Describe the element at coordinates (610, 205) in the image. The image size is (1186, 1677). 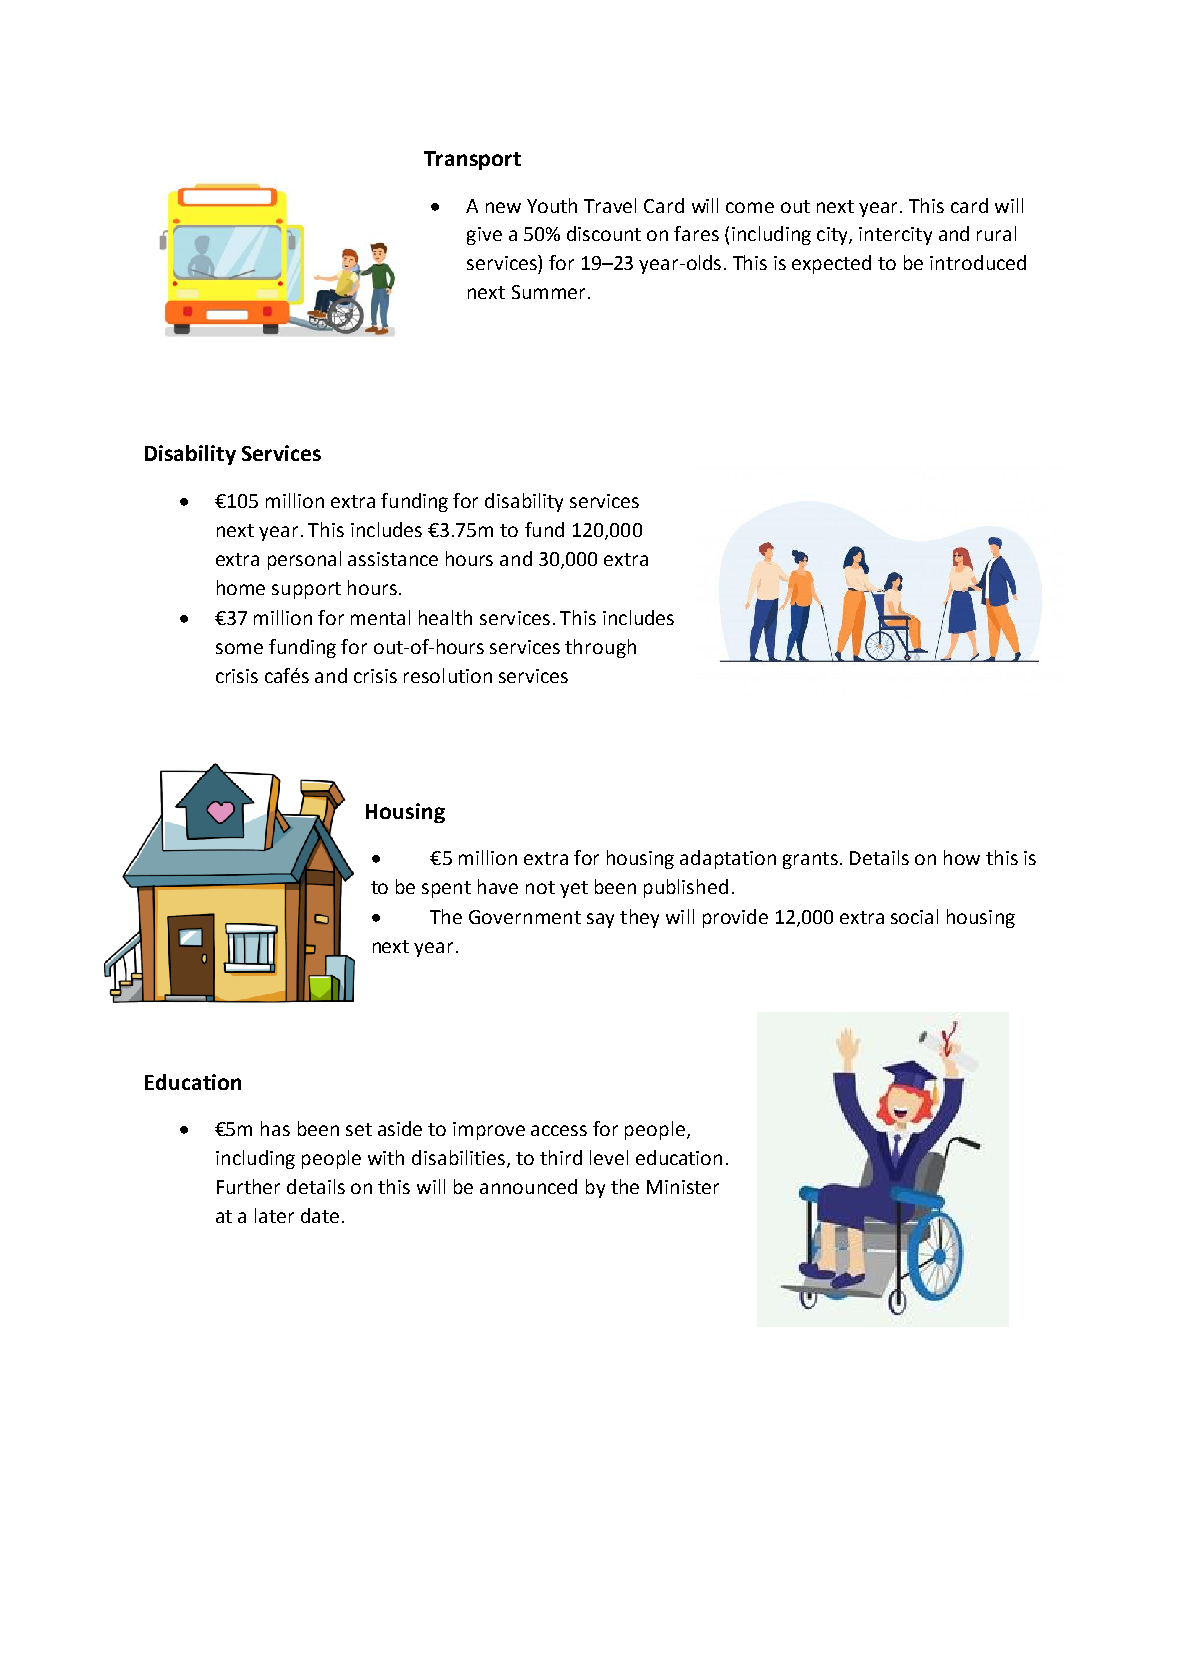
I see `Travel` at that location.
